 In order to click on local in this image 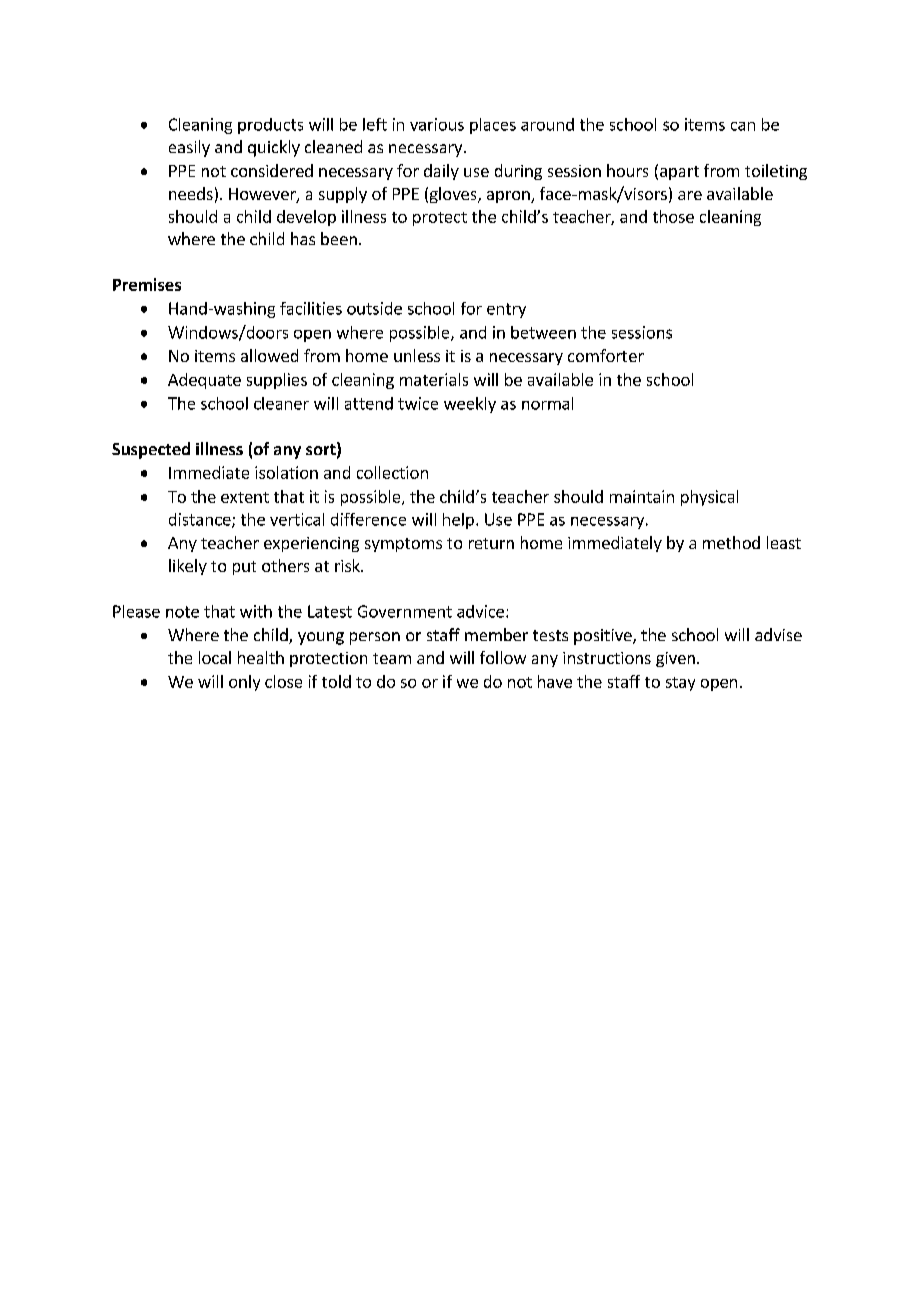, I will do `click(215, 657)`.
